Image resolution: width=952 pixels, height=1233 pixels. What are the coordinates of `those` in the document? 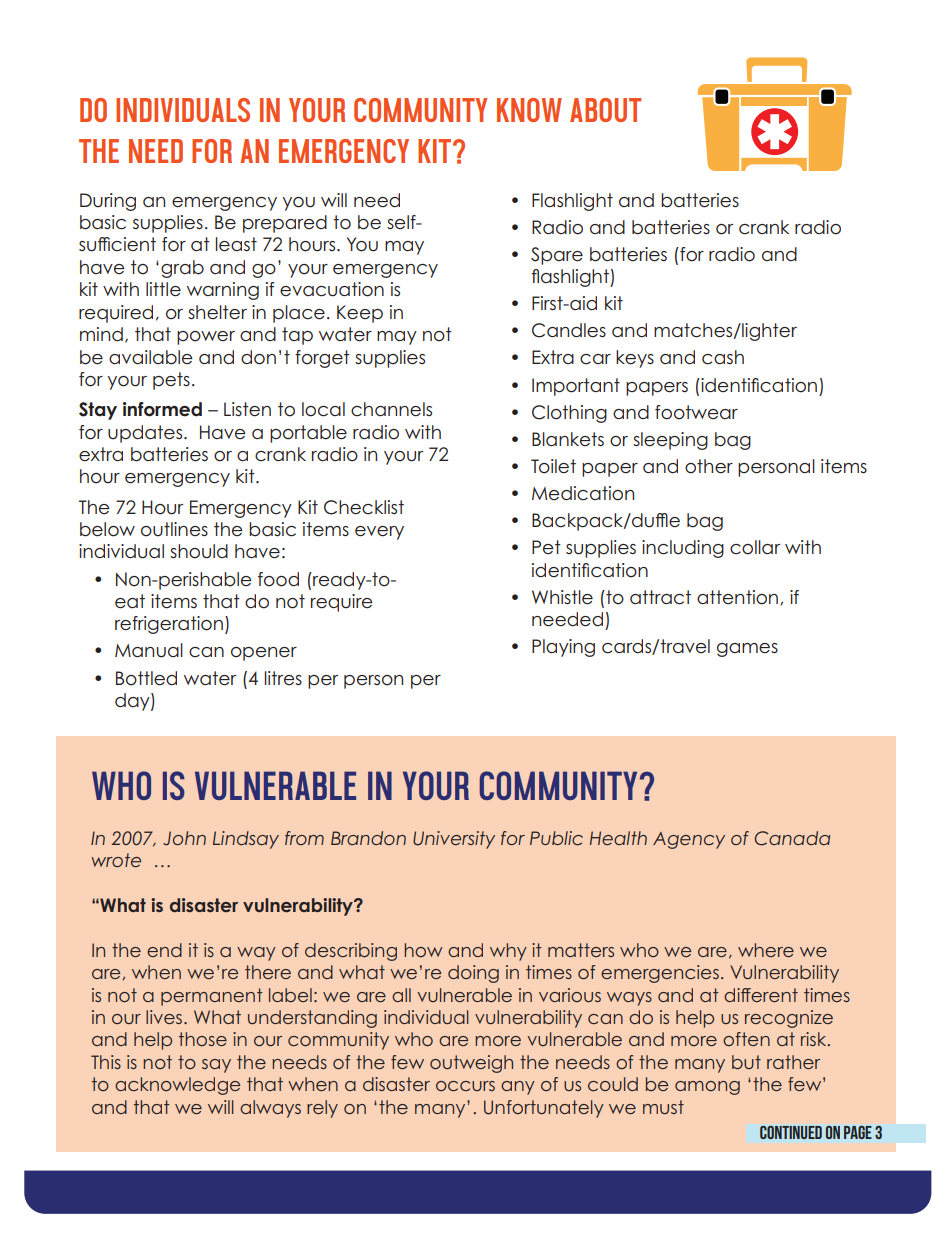 It's located at (203, 1039).
